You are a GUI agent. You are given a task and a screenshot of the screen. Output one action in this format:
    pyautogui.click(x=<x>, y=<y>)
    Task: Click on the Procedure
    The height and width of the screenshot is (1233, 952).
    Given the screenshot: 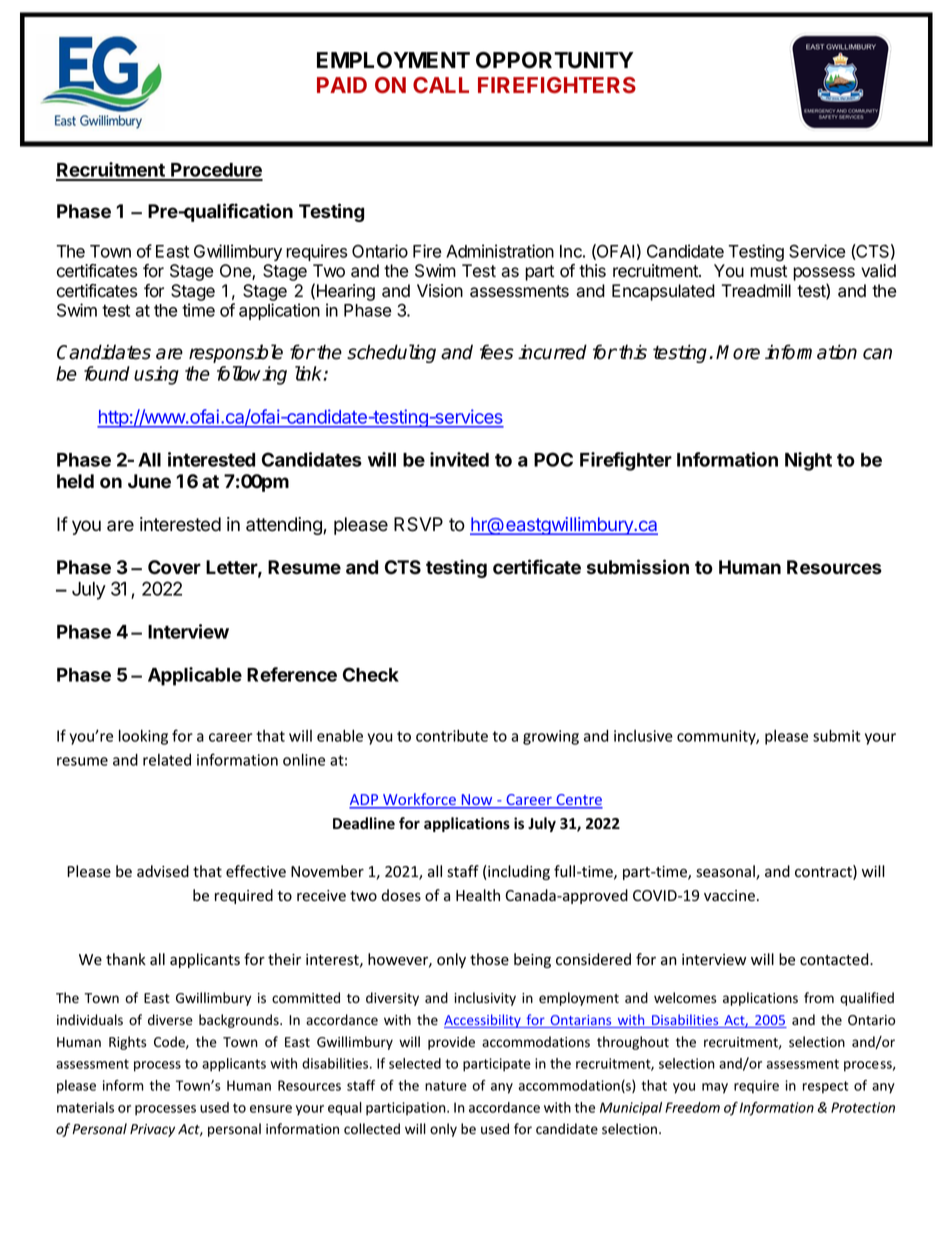 What is the action you would take?
    pyautogui.click(x=216, y=171)
